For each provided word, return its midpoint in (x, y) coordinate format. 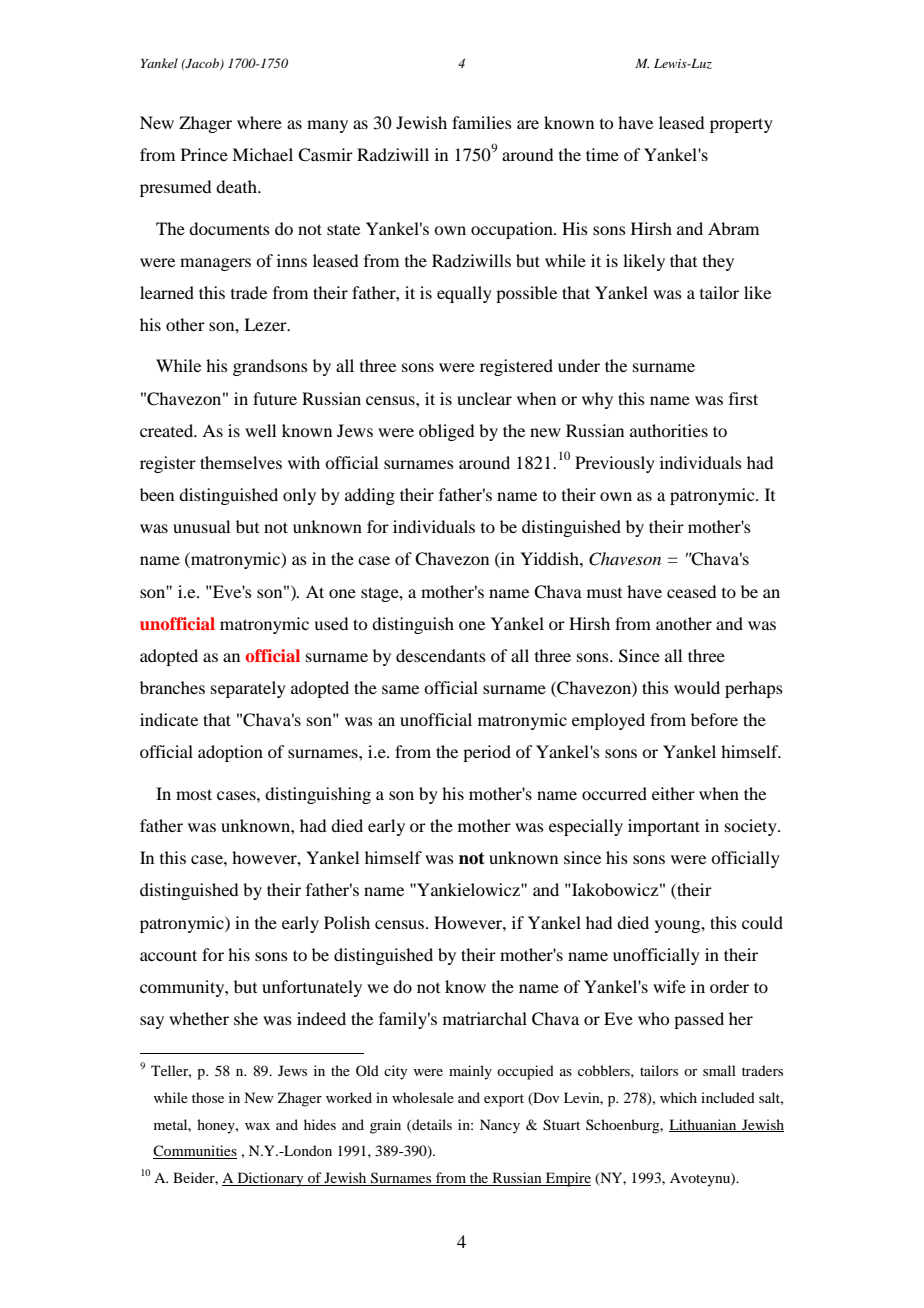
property (741, 125)
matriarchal (485, 1018)
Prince (204, 154)
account (168, 955)
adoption (230, 753)
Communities (195, 1152)
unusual (201, 526)
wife (669, 986)
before (714, 719)
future (275, 398)
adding (370, 496)
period (487, 753)
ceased (691, 591)
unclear (484, 398)
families (482, 122)
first (743, 398)
